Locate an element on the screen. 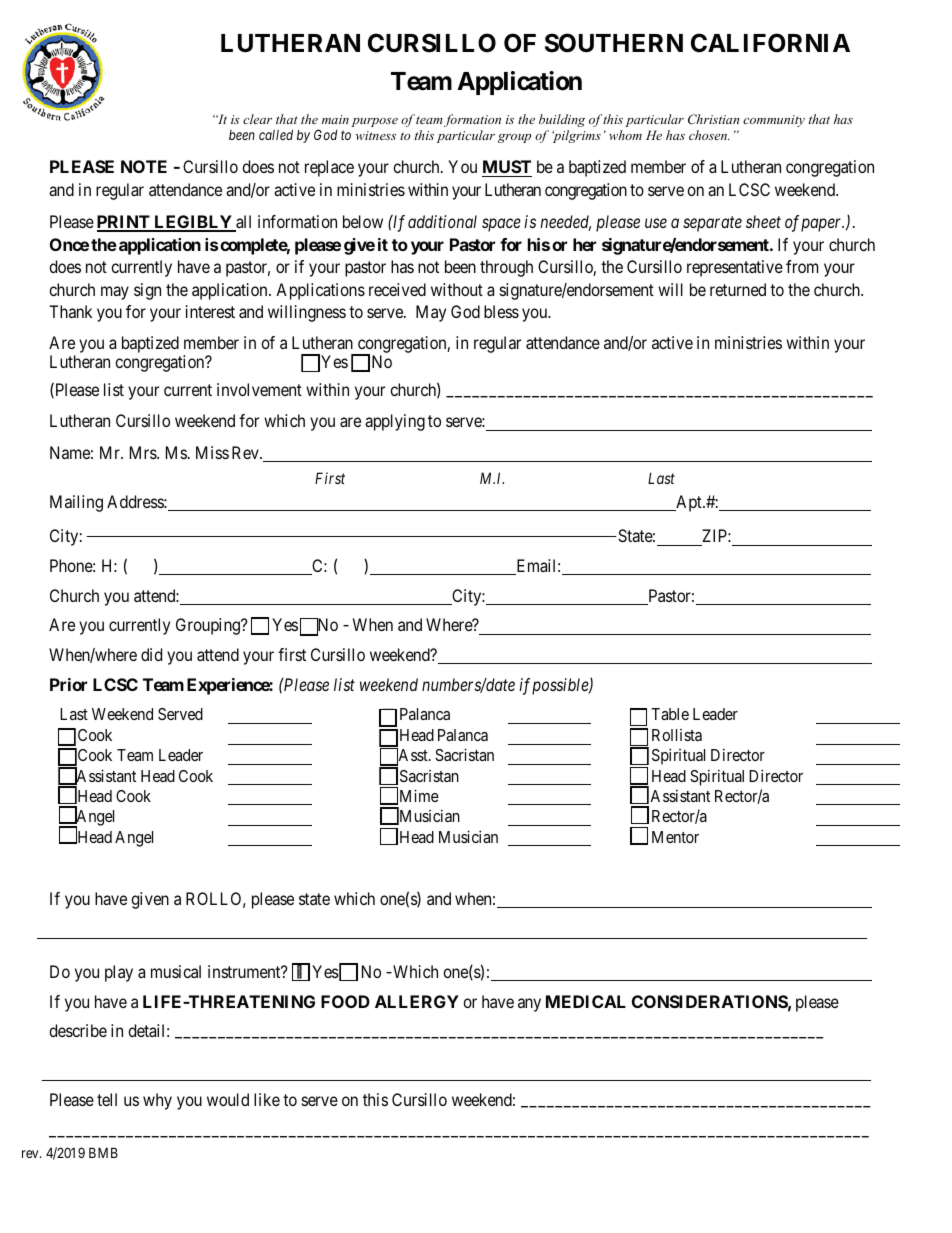 The height and width of the screenshot is (1233, 952). clear is located at coordinates (257, 119).
